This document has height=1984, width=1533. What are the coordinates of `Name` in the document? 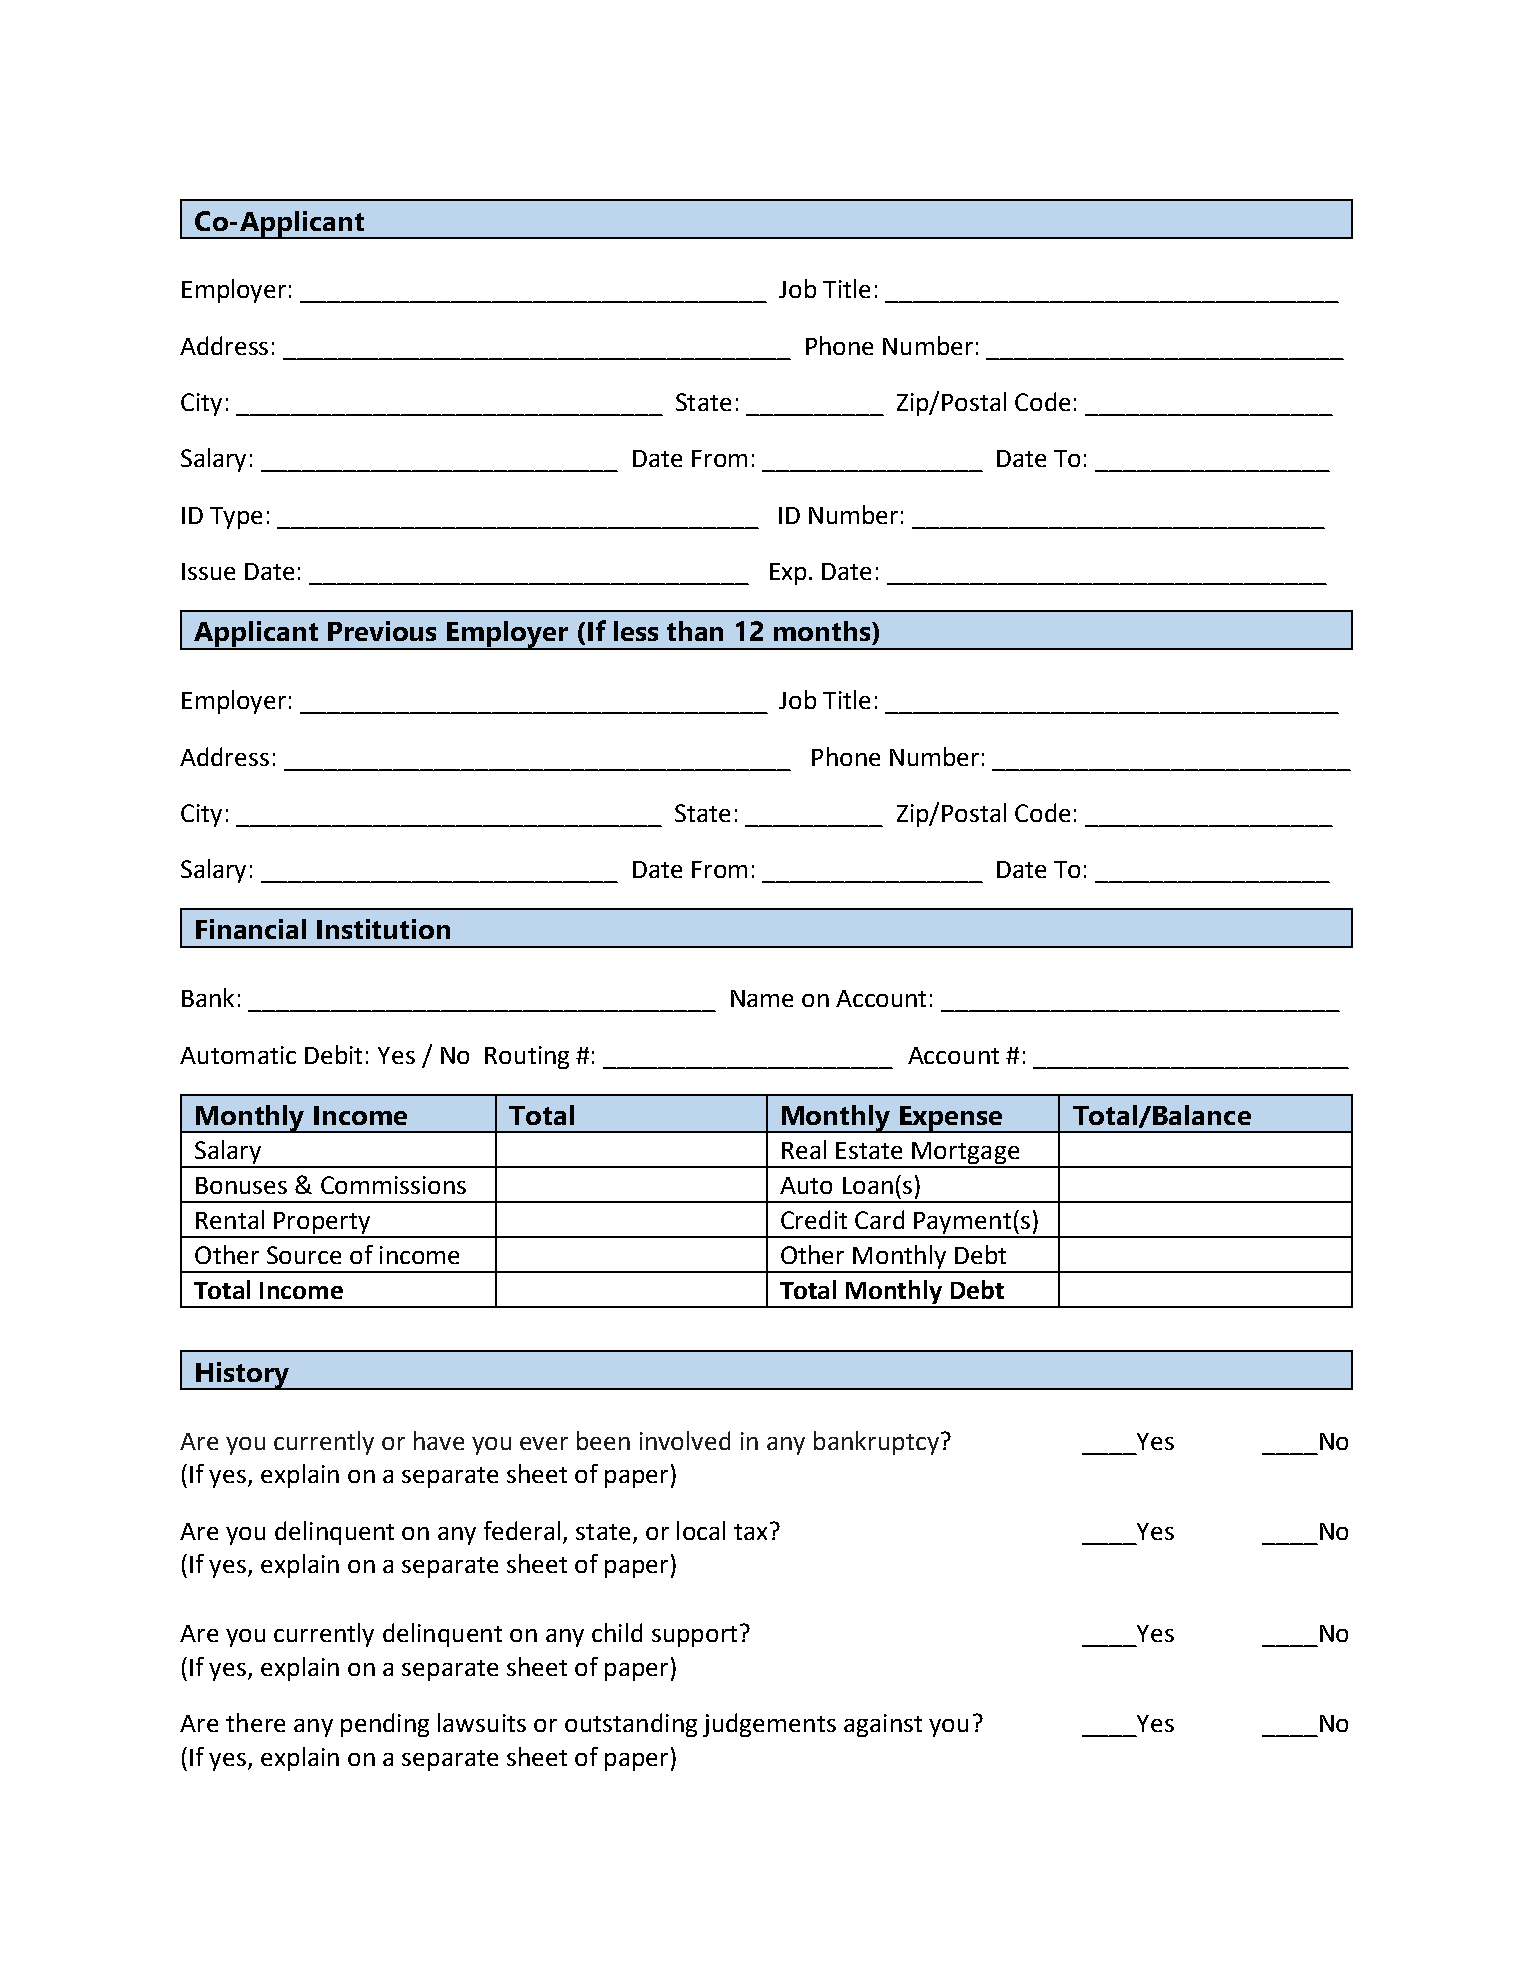 It's located at (762, 998).
